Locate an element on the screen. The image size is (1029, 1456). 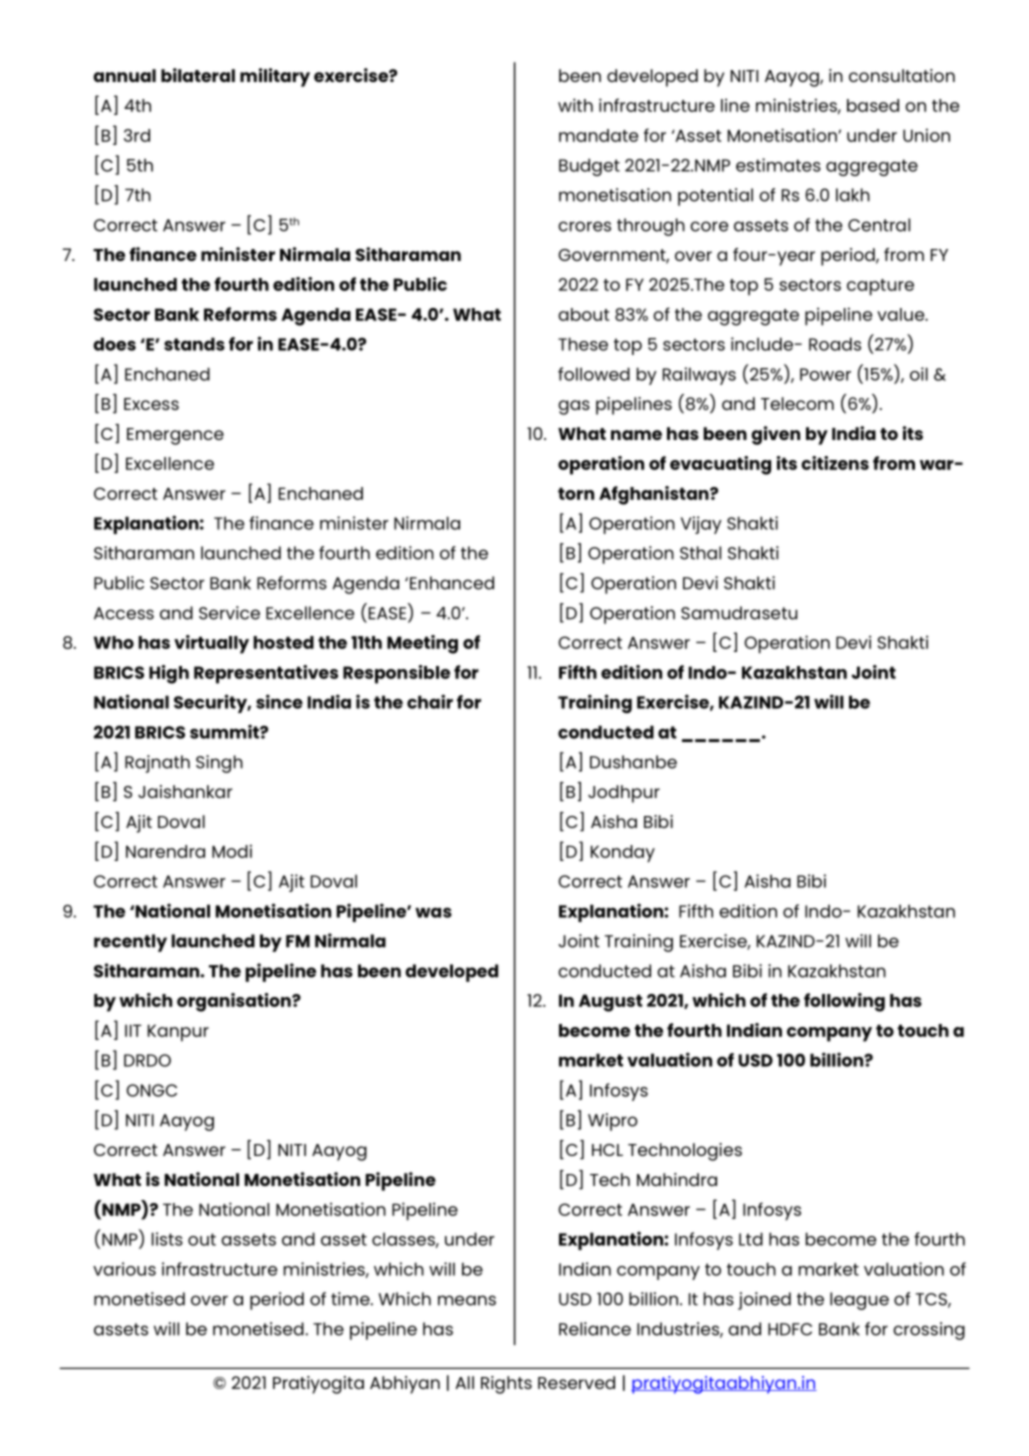
recently is located at coordinates (130, 943).
